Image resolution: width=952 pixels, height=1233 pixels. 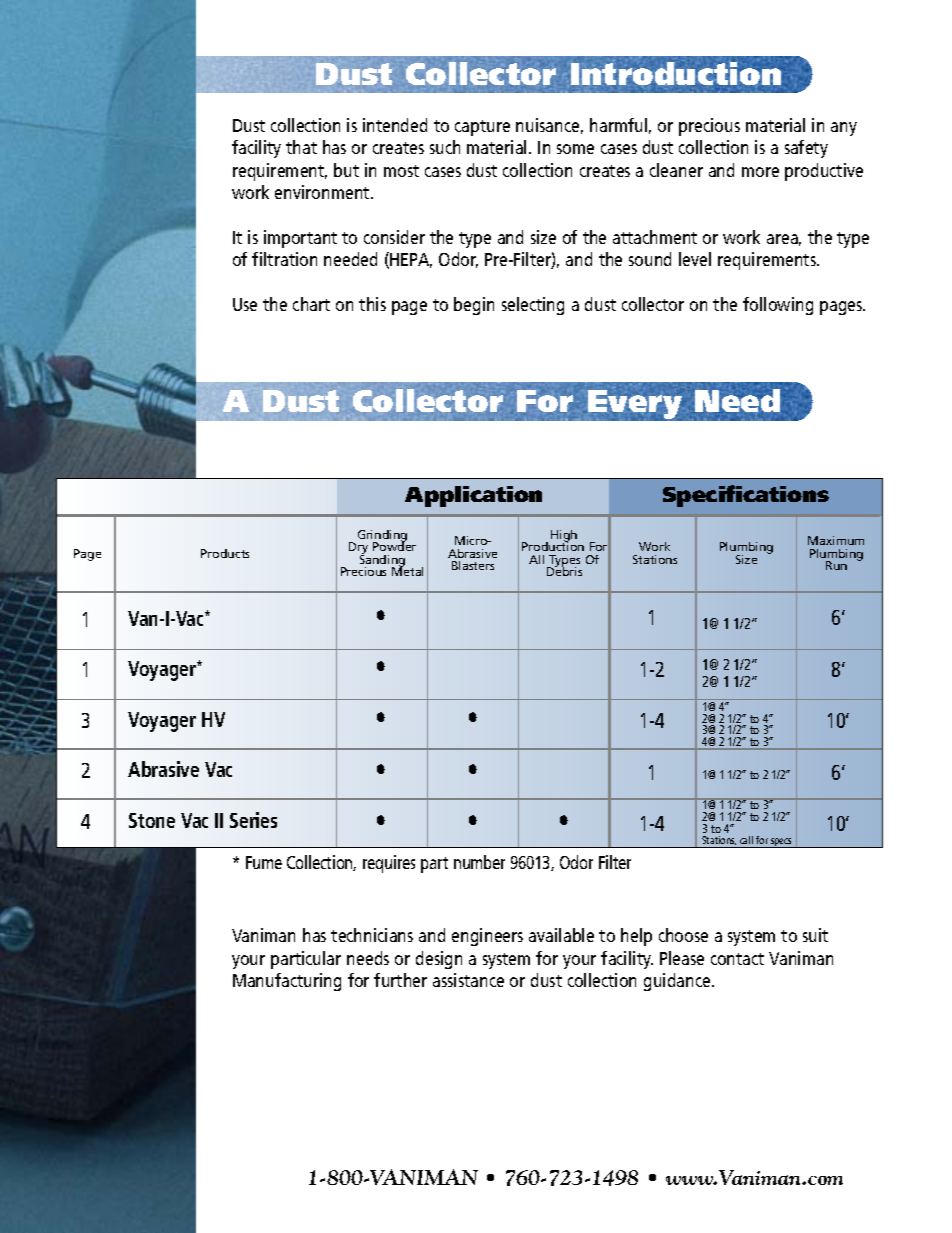 What do you see at coordinates (836, 565) in the screenshot?
I see `Run` at bounding box center [836, 565].
